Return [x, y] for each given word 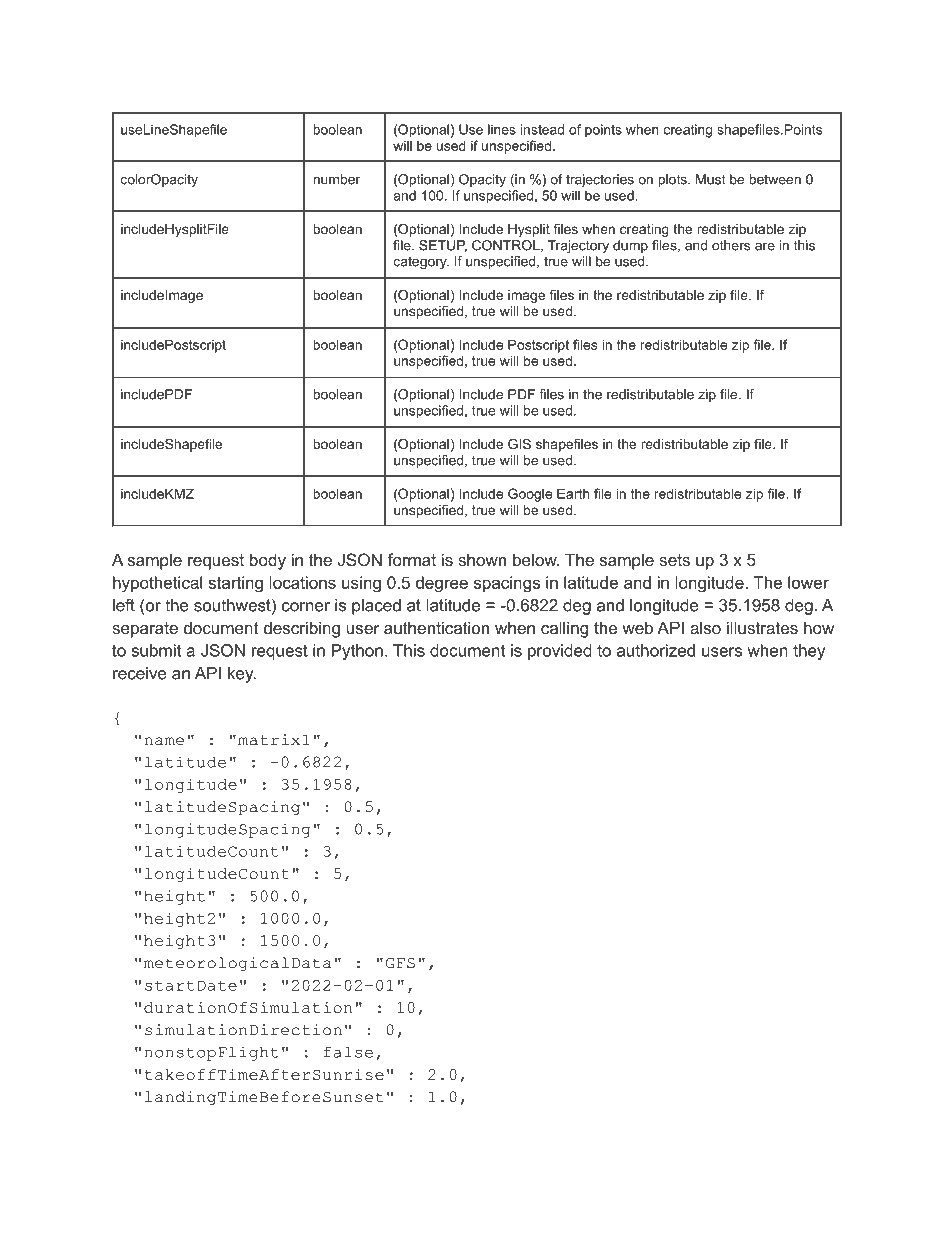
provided [560, 652]
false [348, 1052]
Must [710, 179]
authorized [656, 650]
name [164, 741]
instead [542, 129]
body [268, 561]
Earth [573, 493]
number [336, 179]
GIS [519, 444]
